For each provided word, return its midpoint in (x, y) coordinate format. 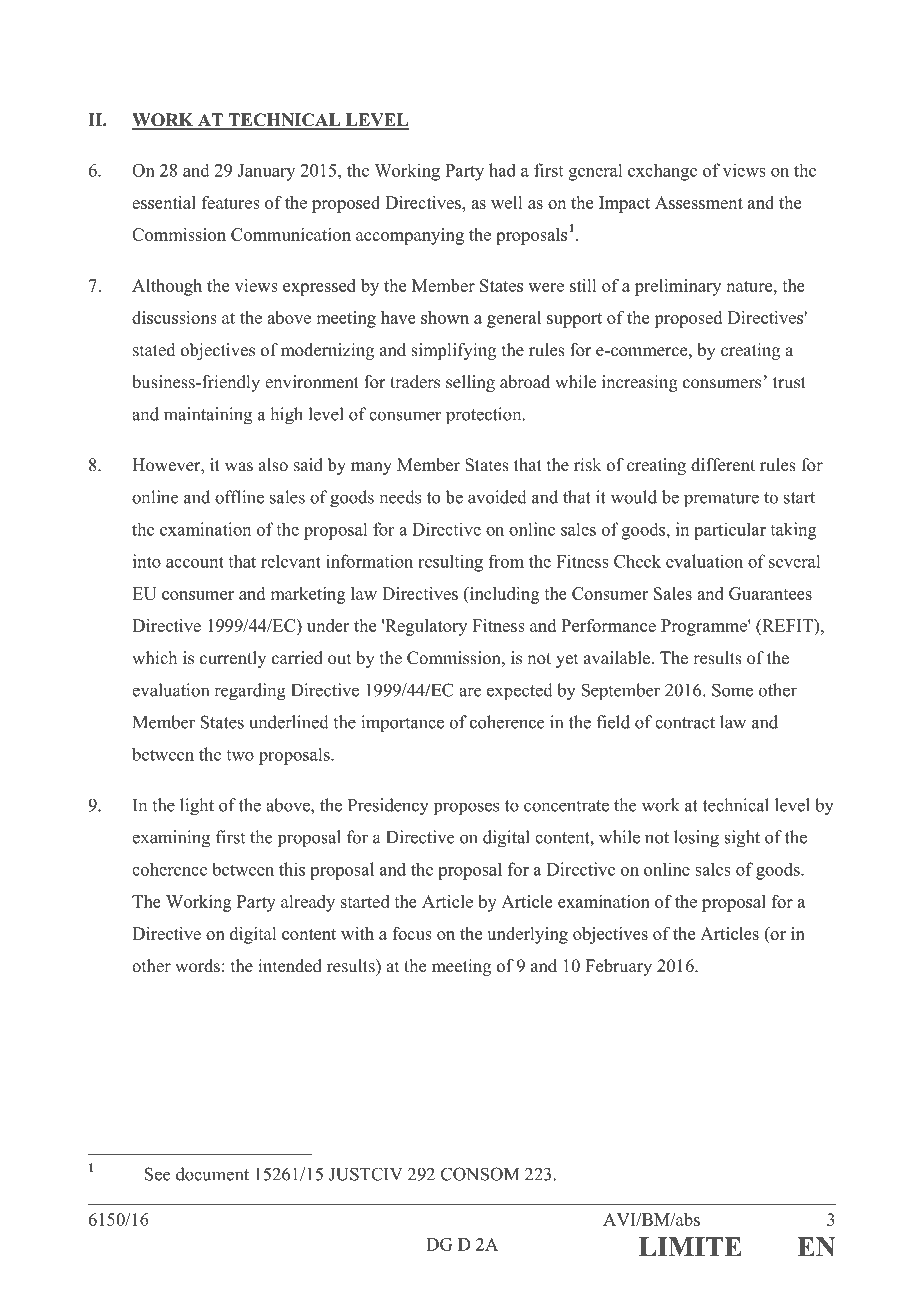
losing (696, 839)
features (231, 202)
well (506, 202)
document (212, 1174)
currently (233, 659)
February (618, 967)
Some (732, 690)
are (470, 692)
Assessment (699, 202)
